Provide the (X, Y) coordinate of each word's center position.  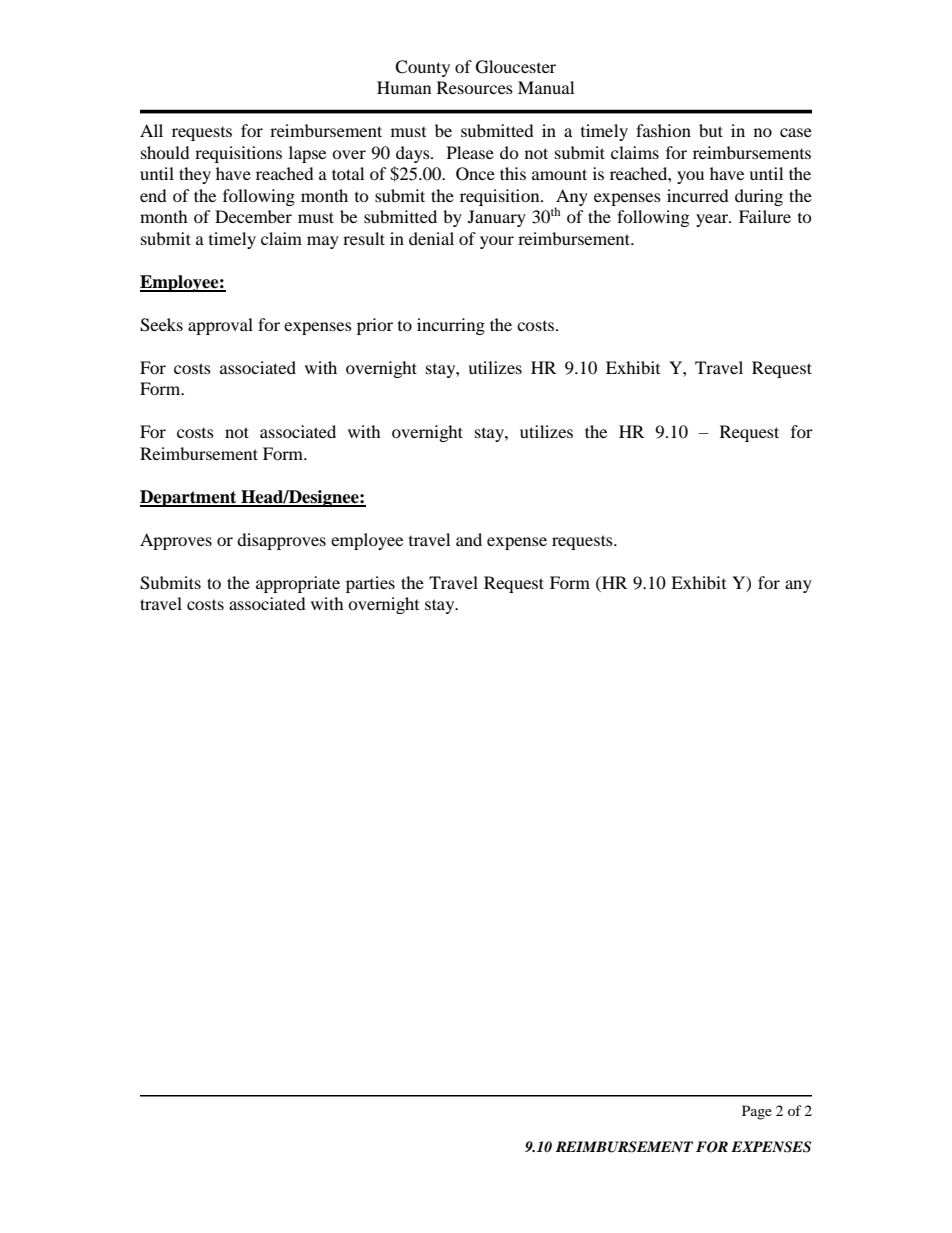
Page (757, 1112)
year (713, 220)
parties (370, 584)
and (469, 539)
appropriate (298, 584)
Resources (475, 87)
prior (375, 326)
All (151, 130)
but (711, 130)
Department (189, 498)
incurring (451, 326)
